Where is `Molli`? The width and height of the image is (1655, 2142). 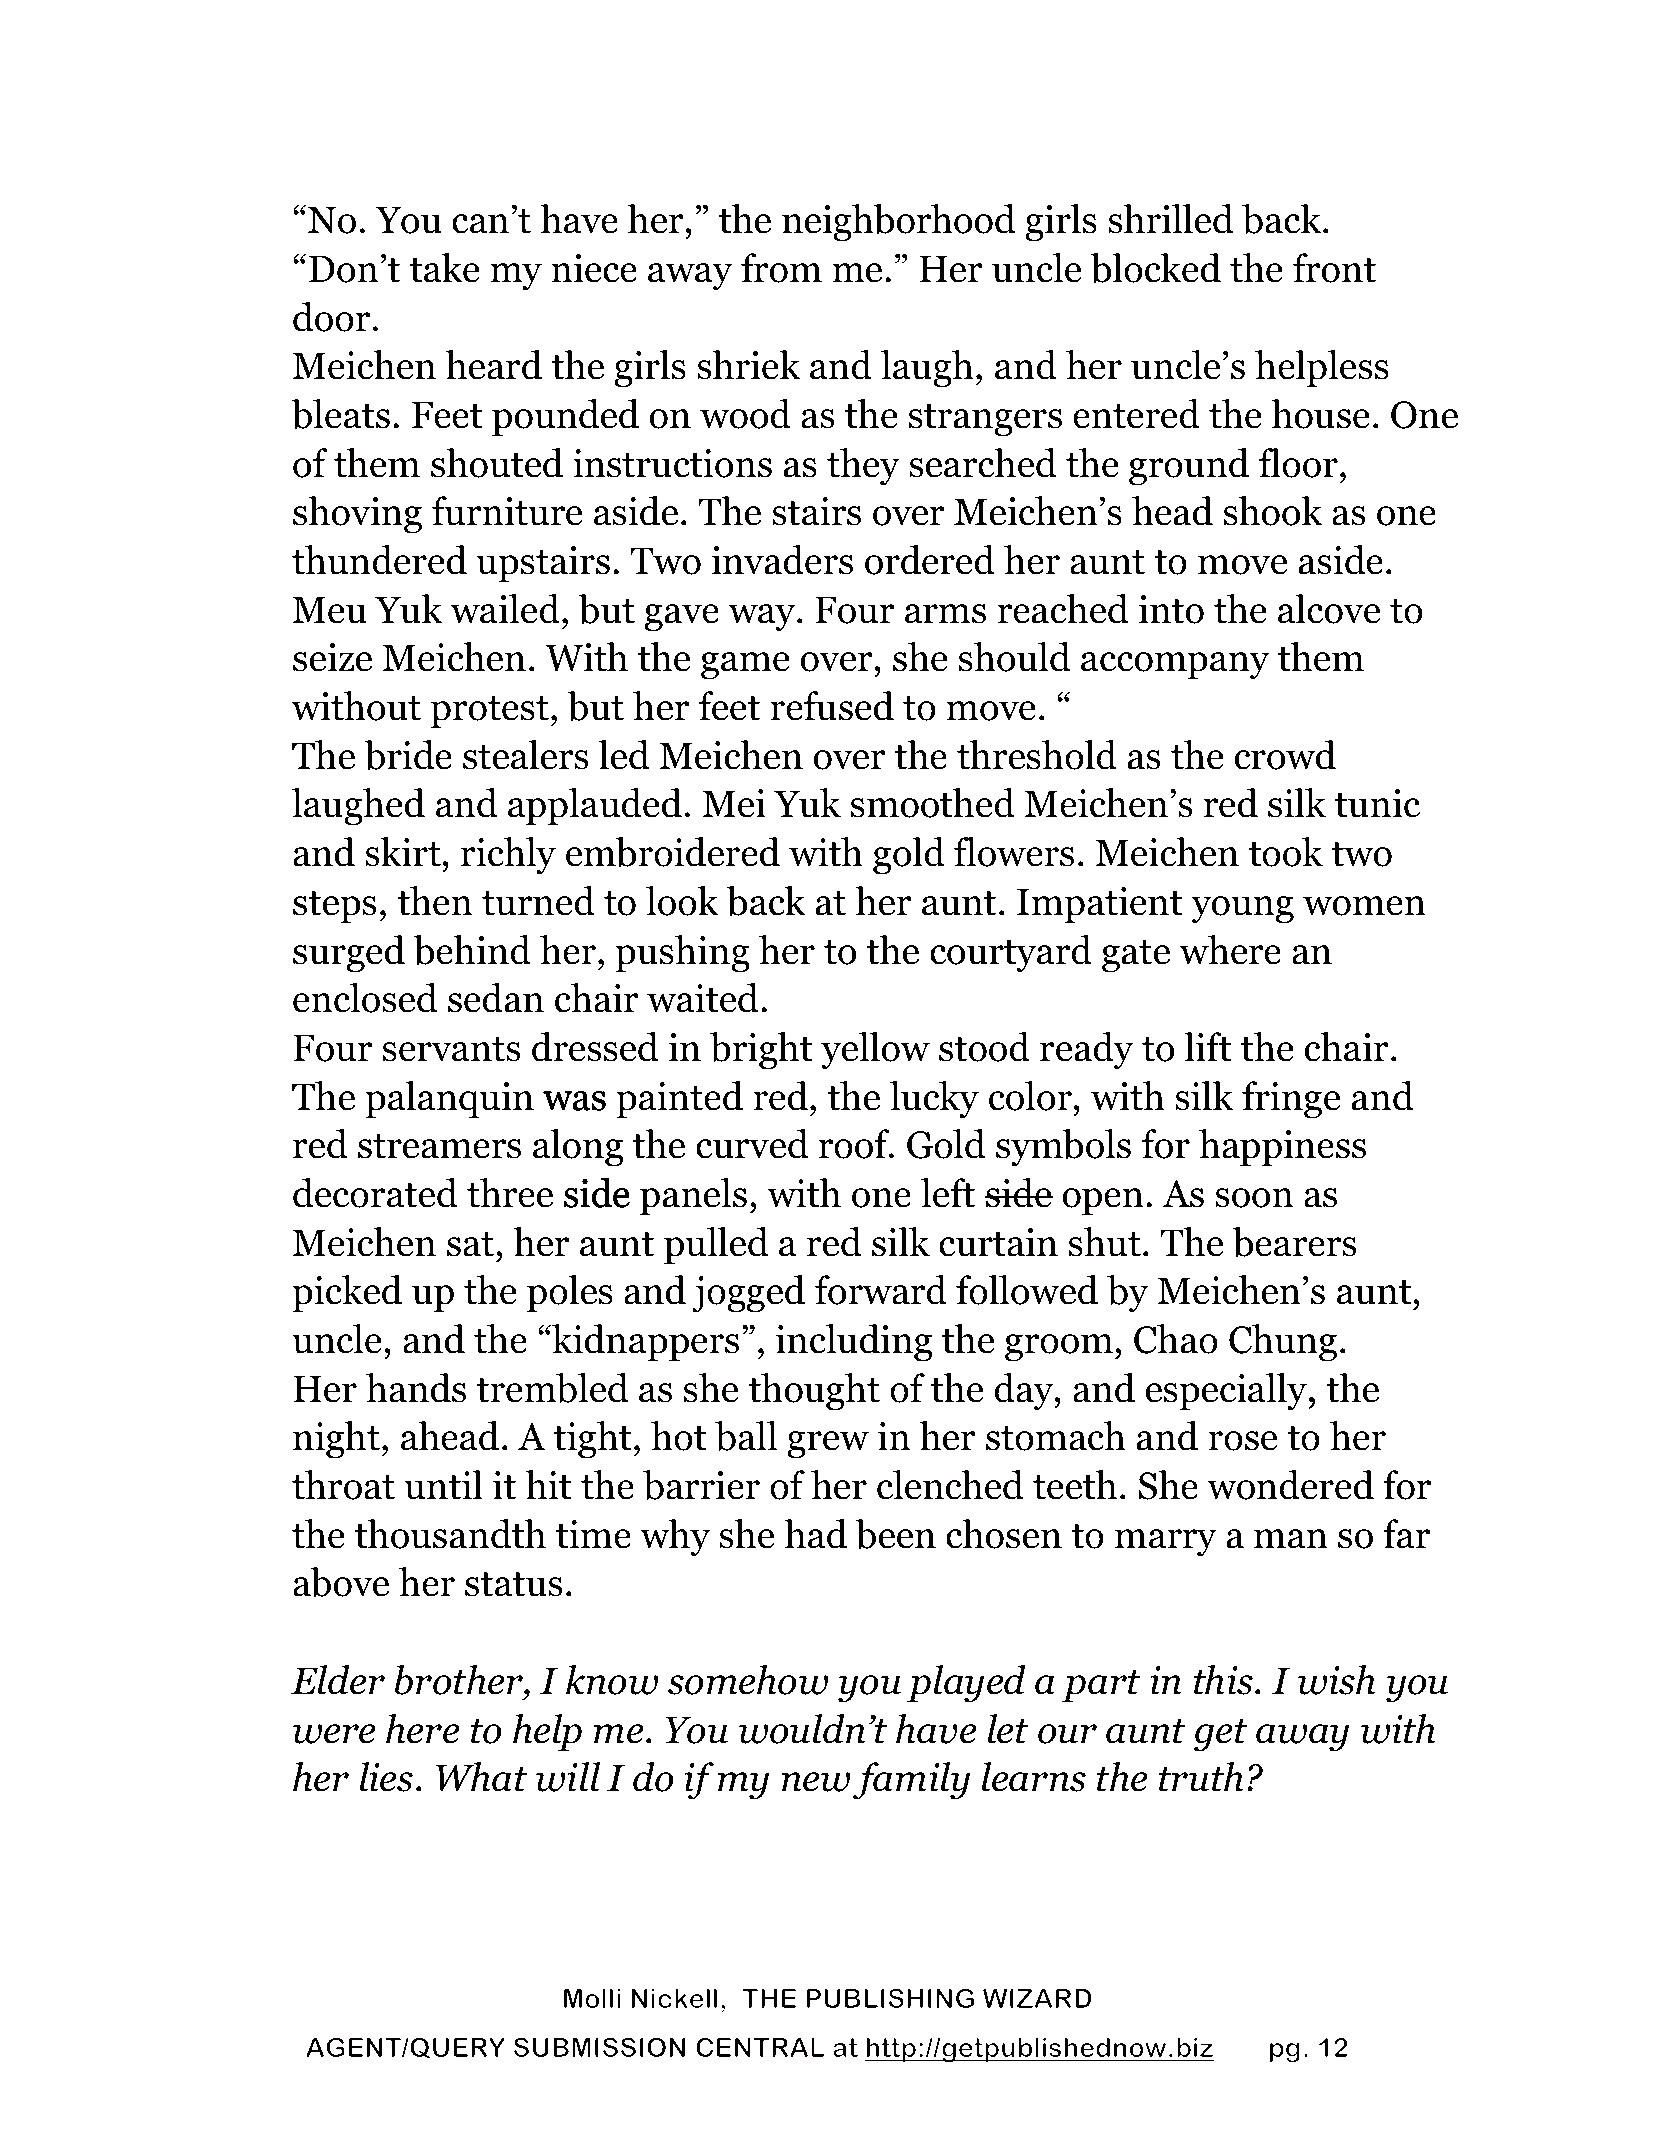 Molli is located at coordinates (592, 1998).
